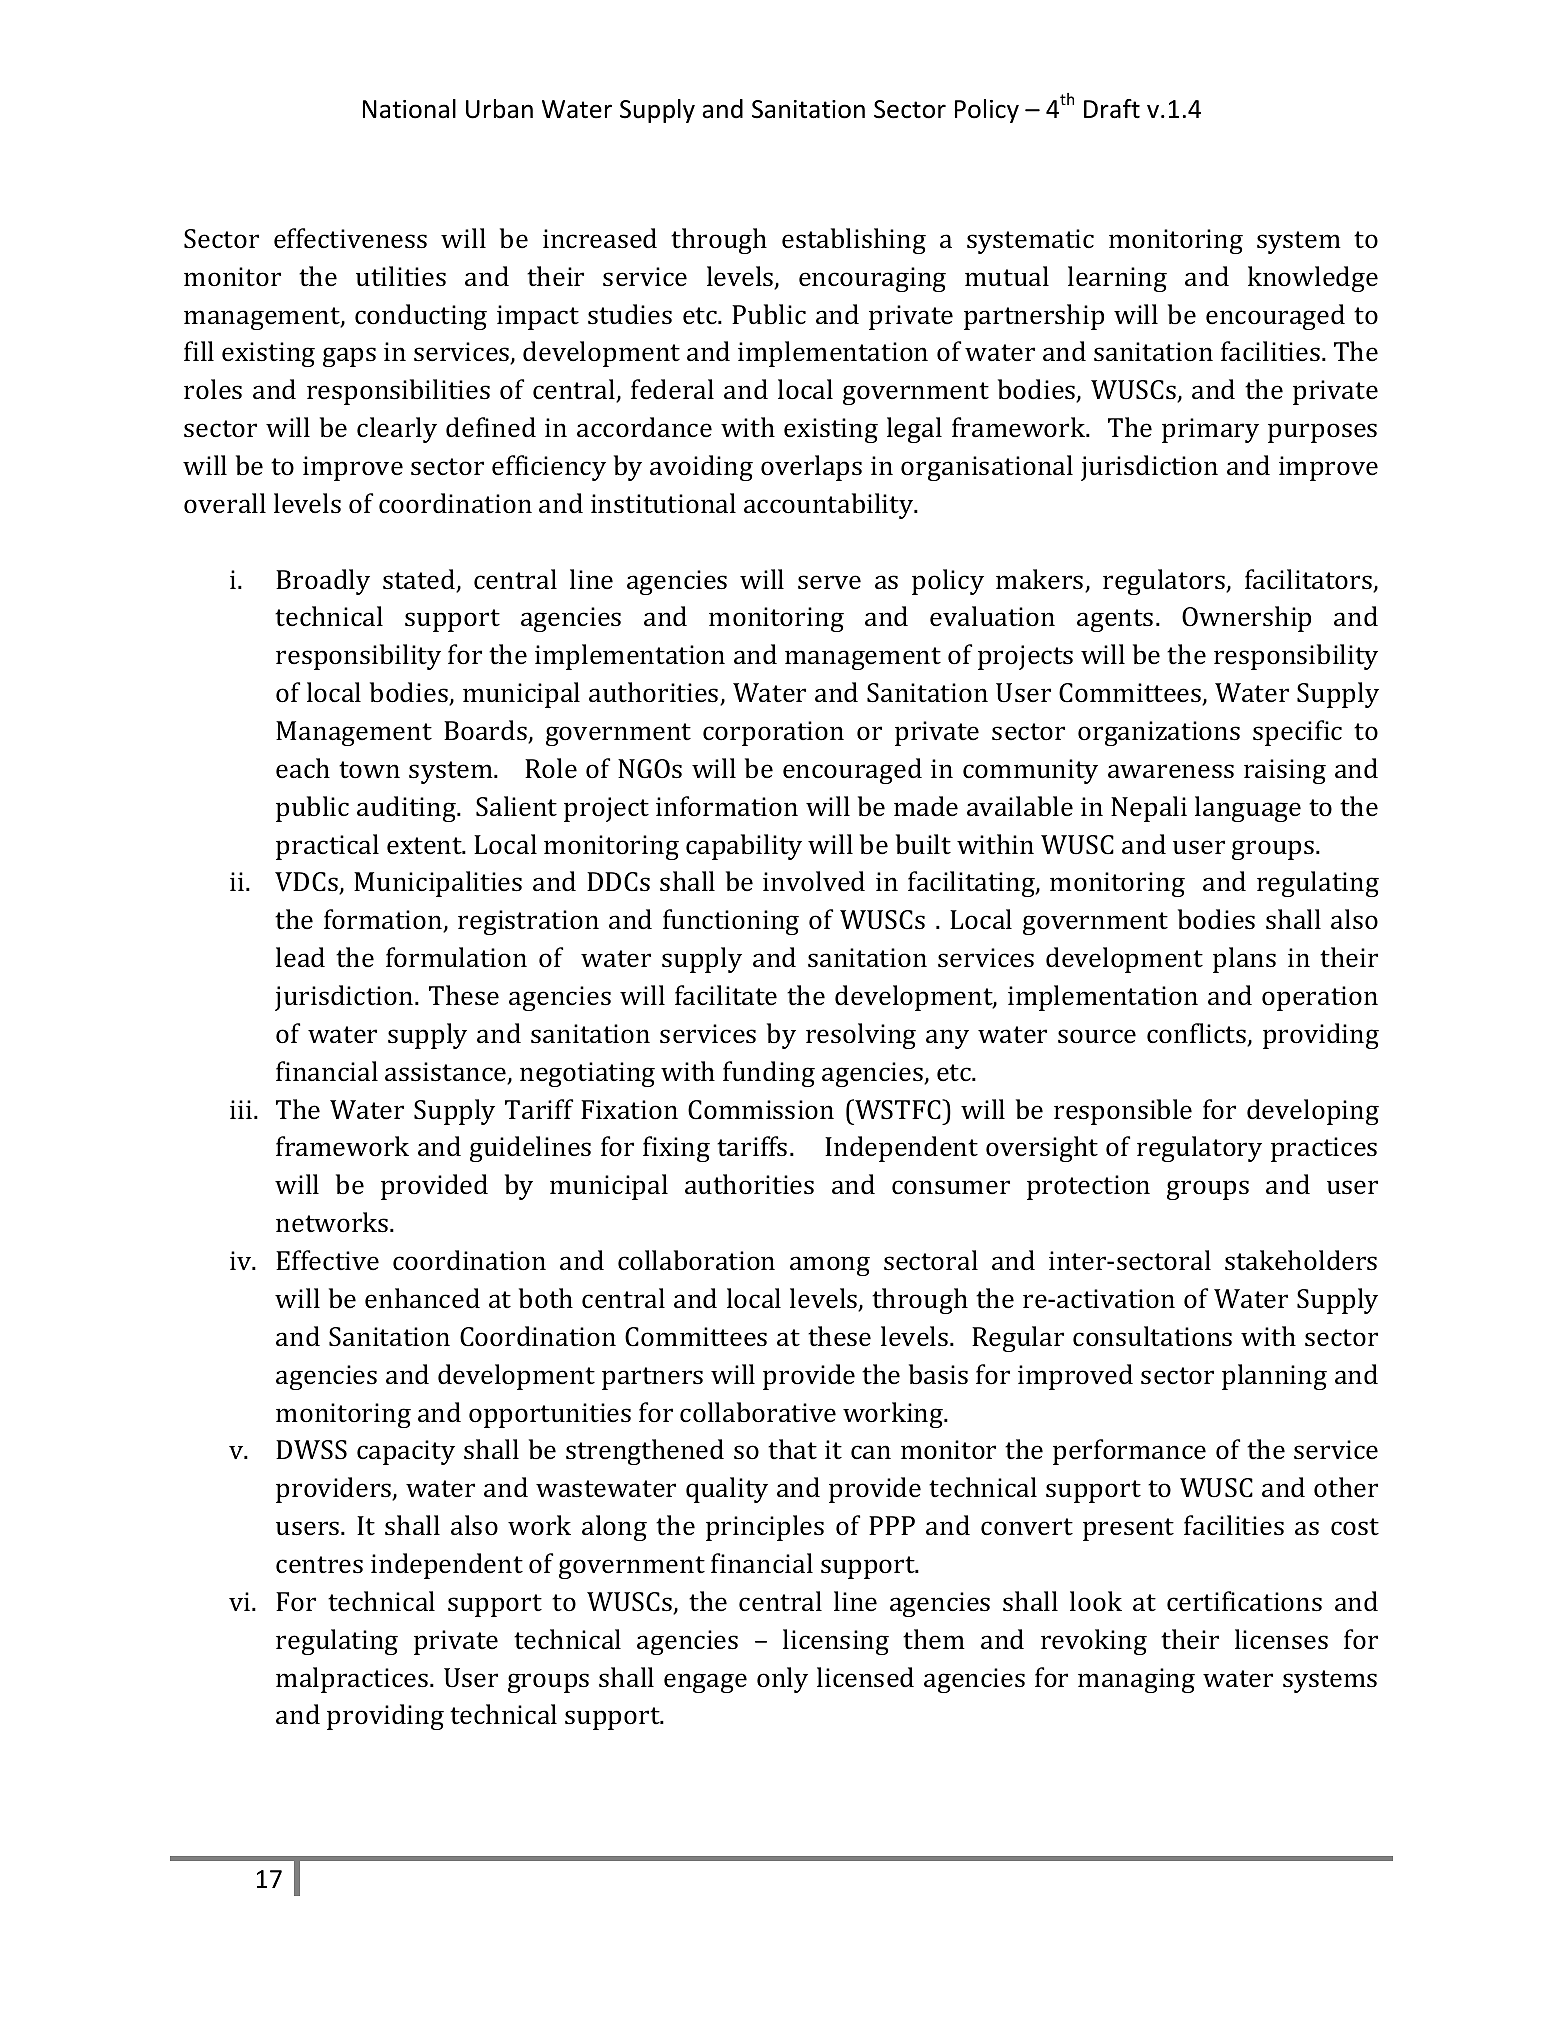 This image has width=1563, height=2022. Describe the element at coordinates (319, 1565) in the image. I see `centres` at that location.
